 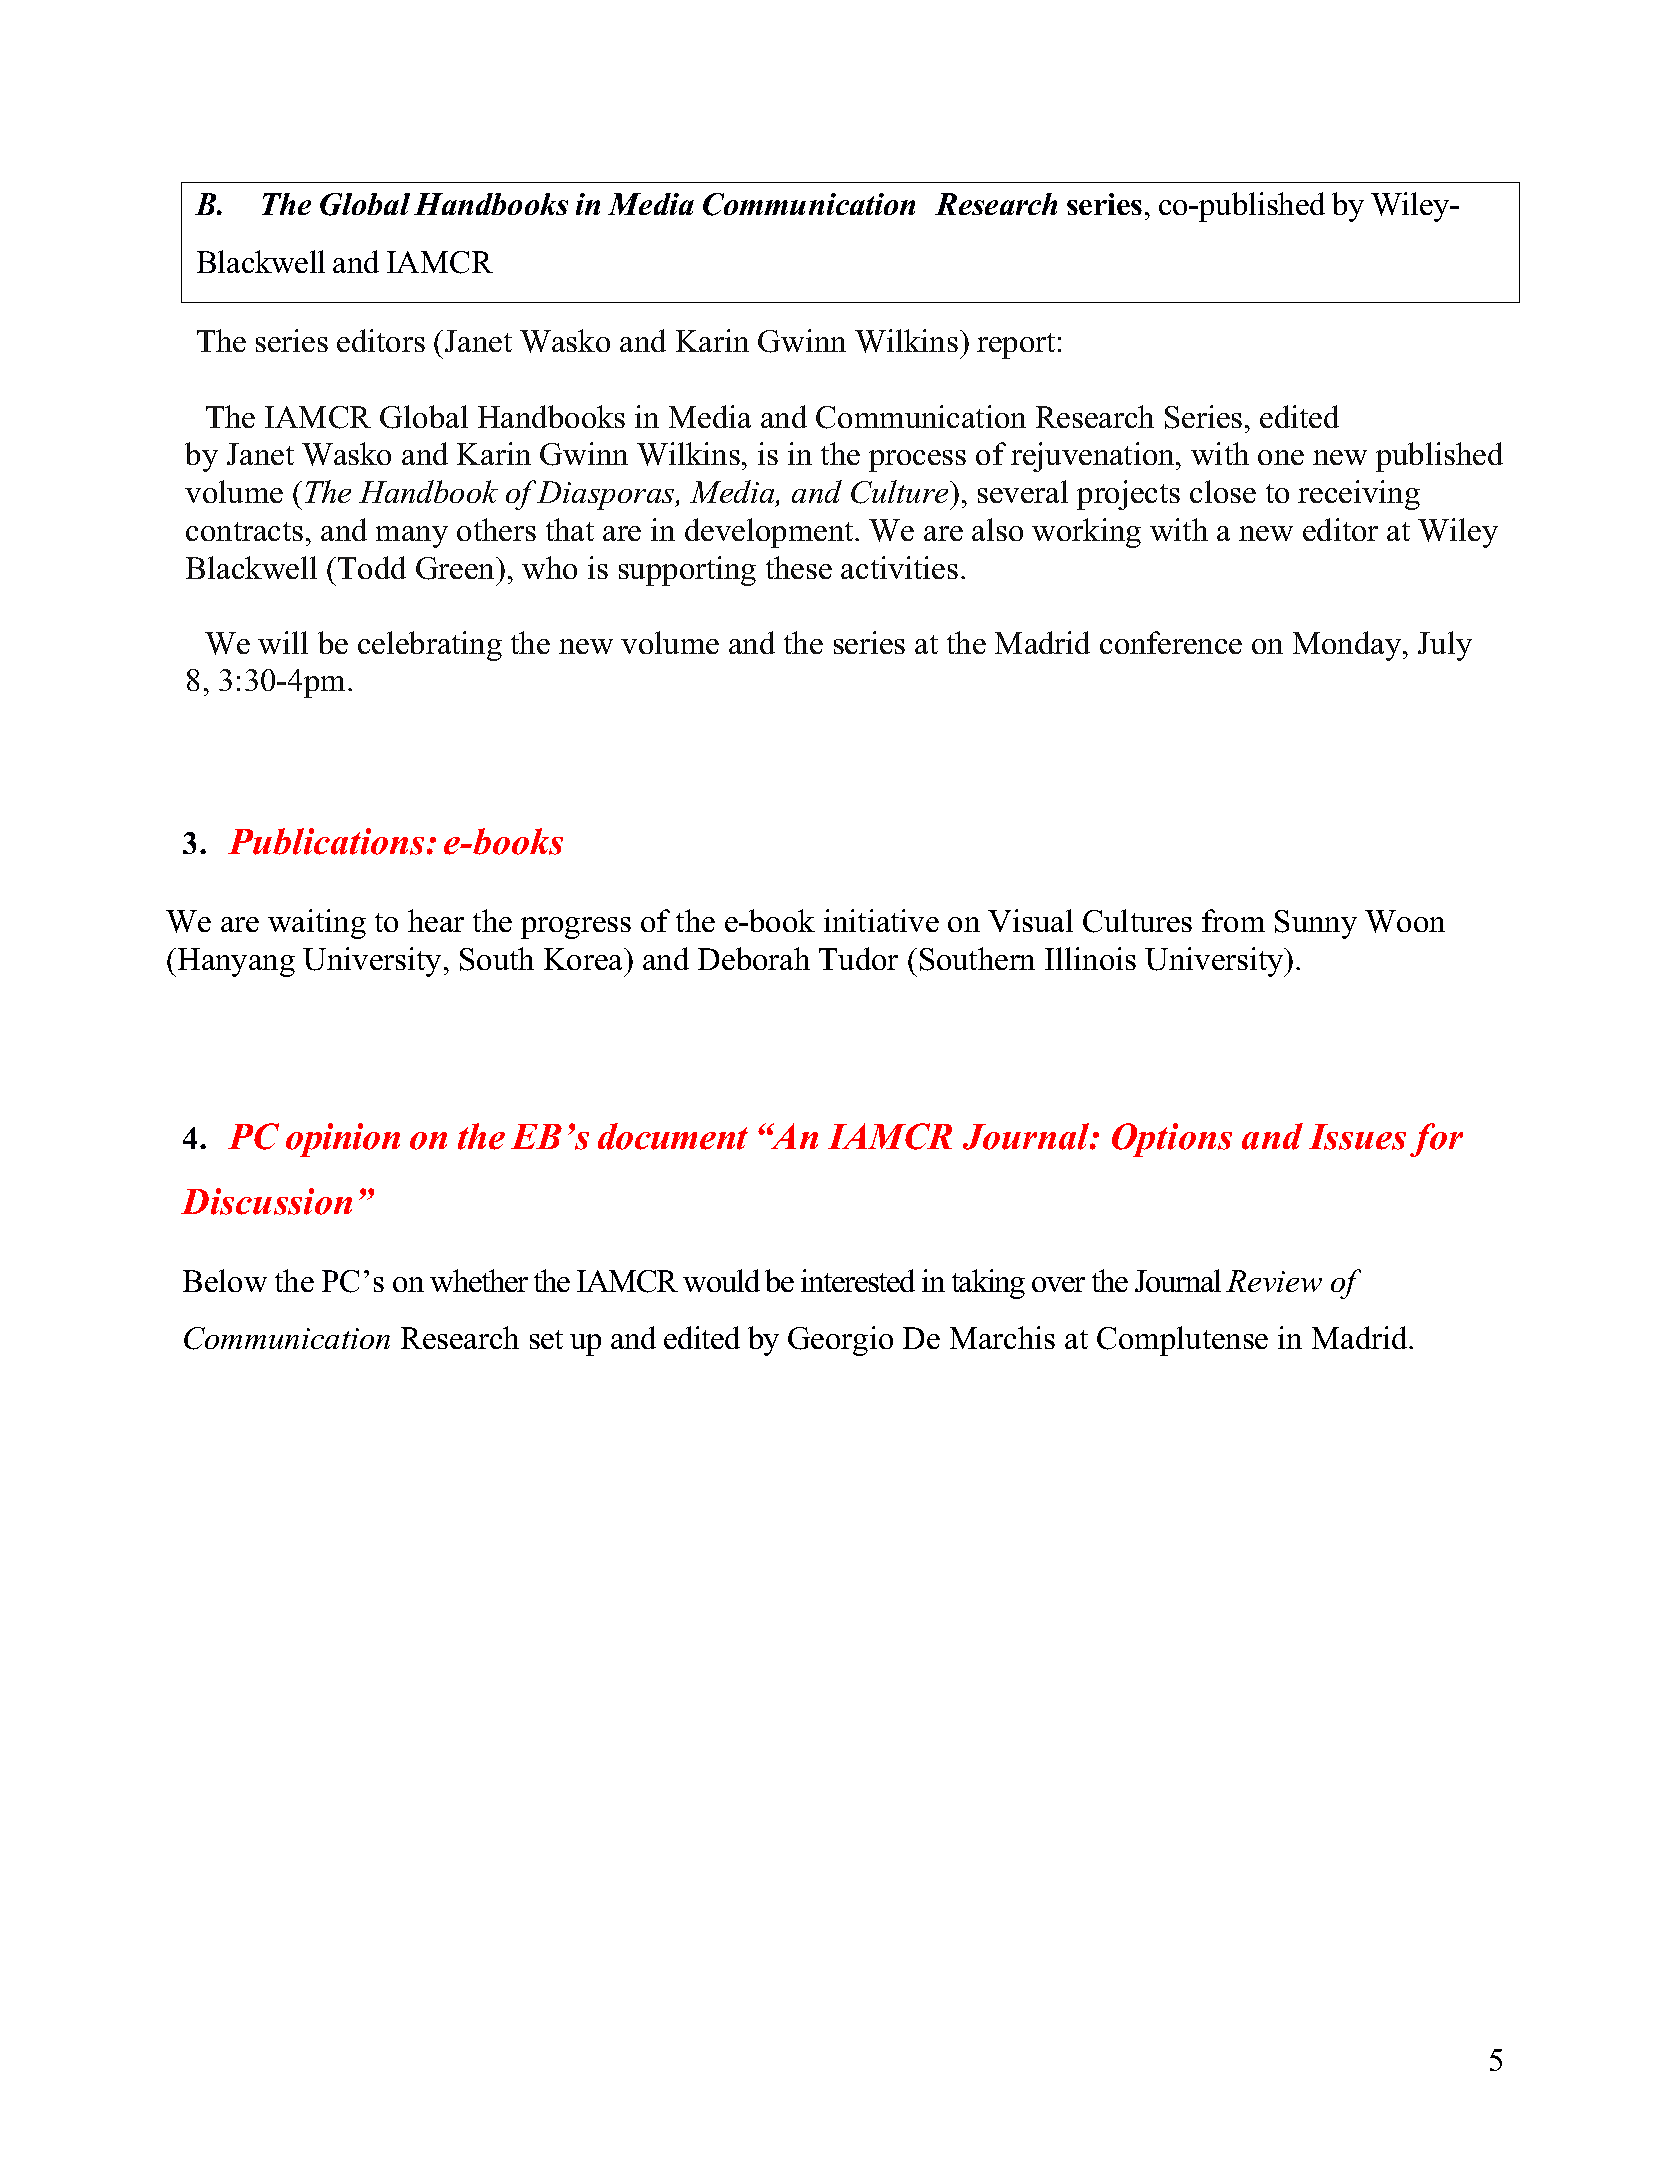 What do you see at coordinates (1281, 457) in the screenshot?
I see `one` at bounding box center [1281, 457].
